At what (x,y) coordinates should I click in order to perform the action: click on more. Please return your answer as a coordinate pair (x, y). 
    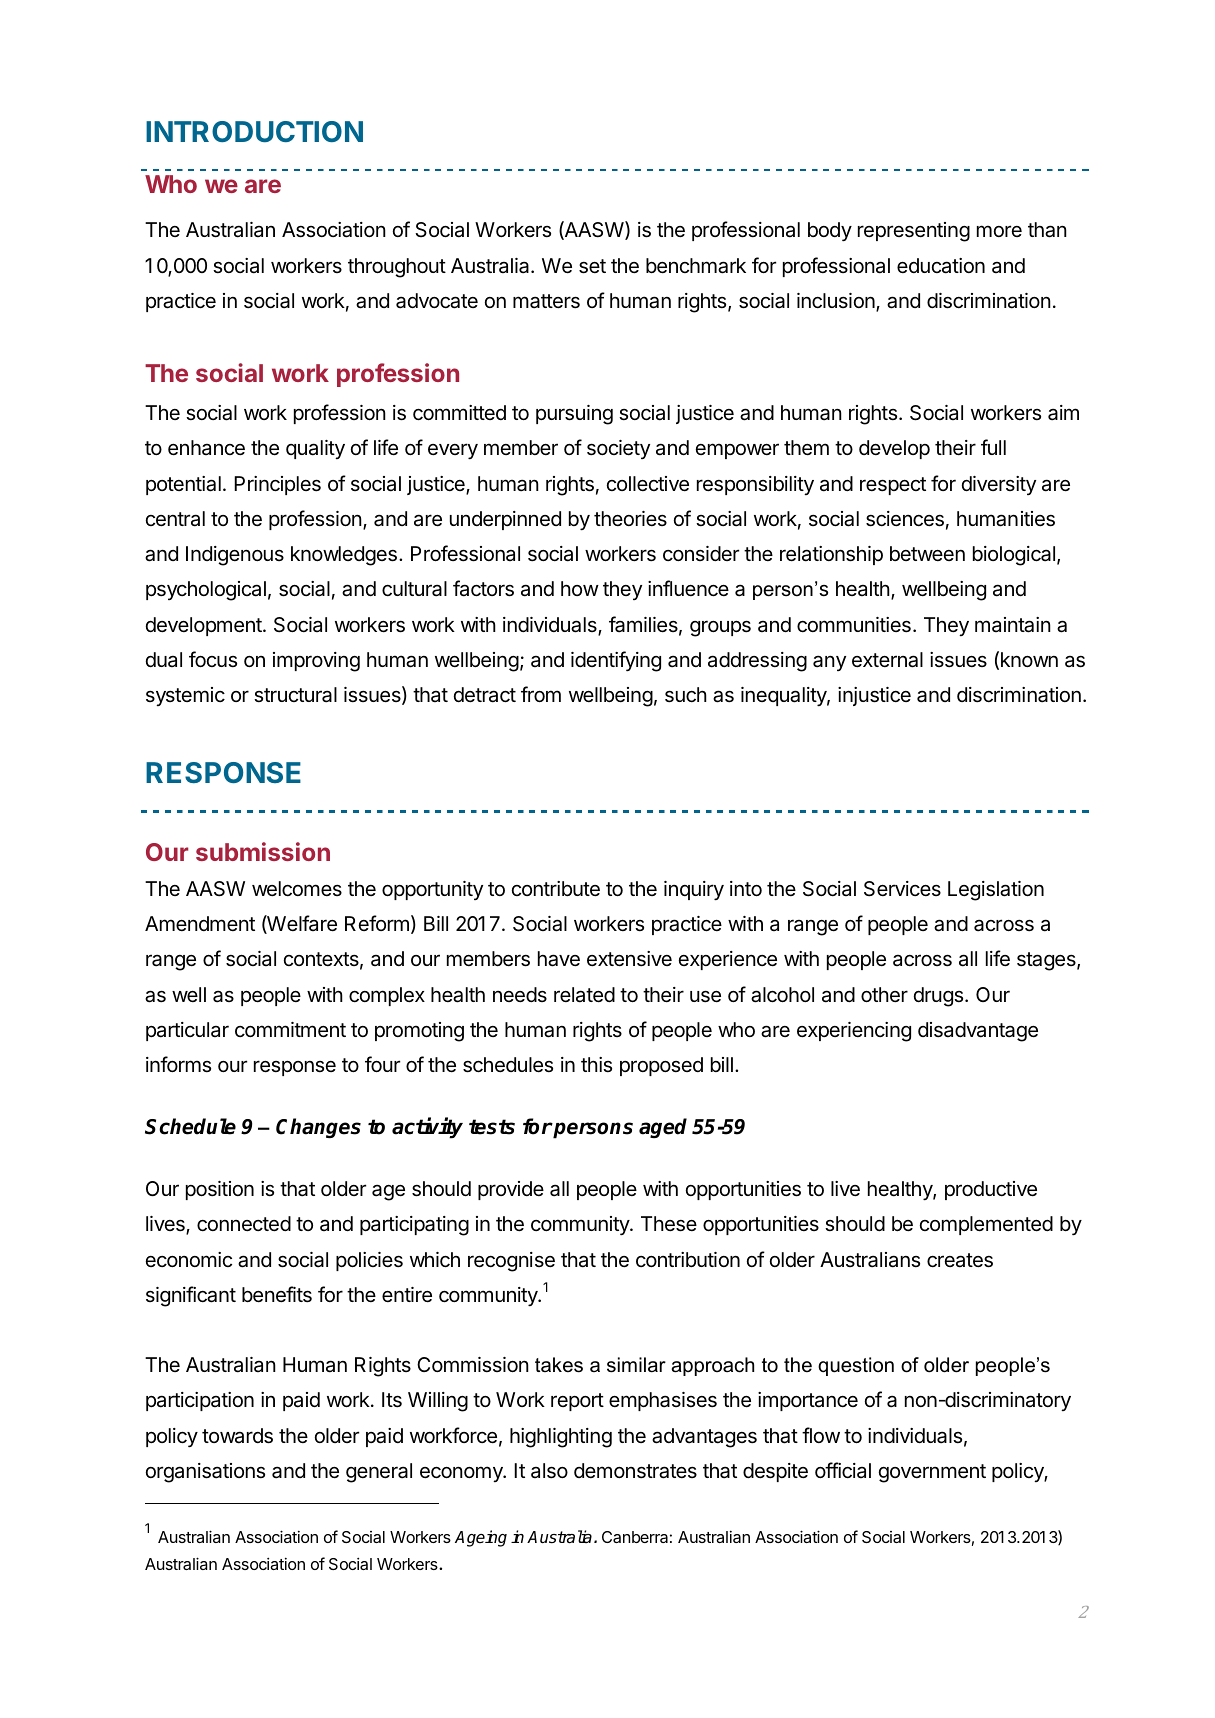
    Looking at the image, I should click on (999, 231).
